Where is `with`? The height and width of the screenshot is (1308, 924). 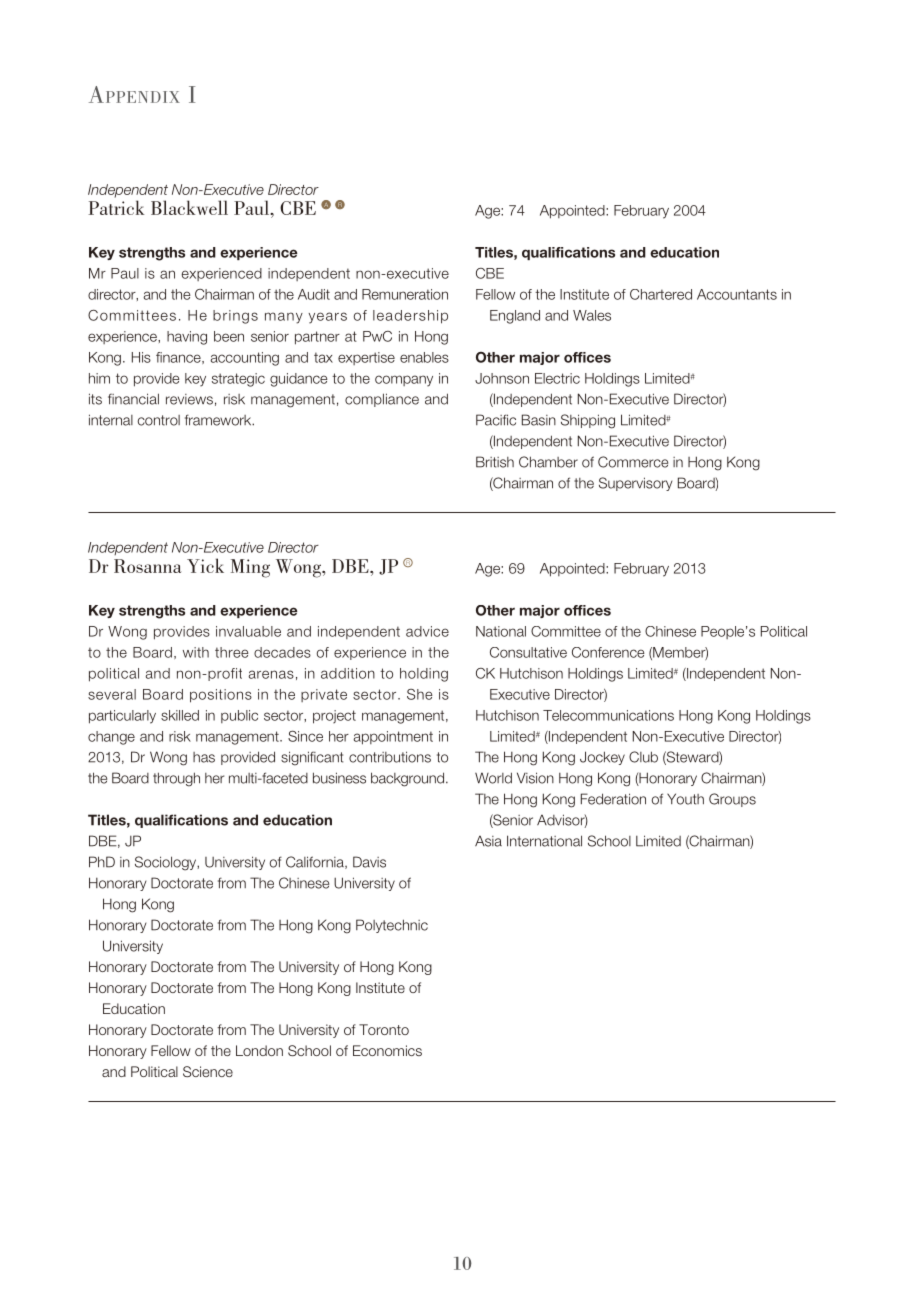
with is located at coordinates (196, 652).
